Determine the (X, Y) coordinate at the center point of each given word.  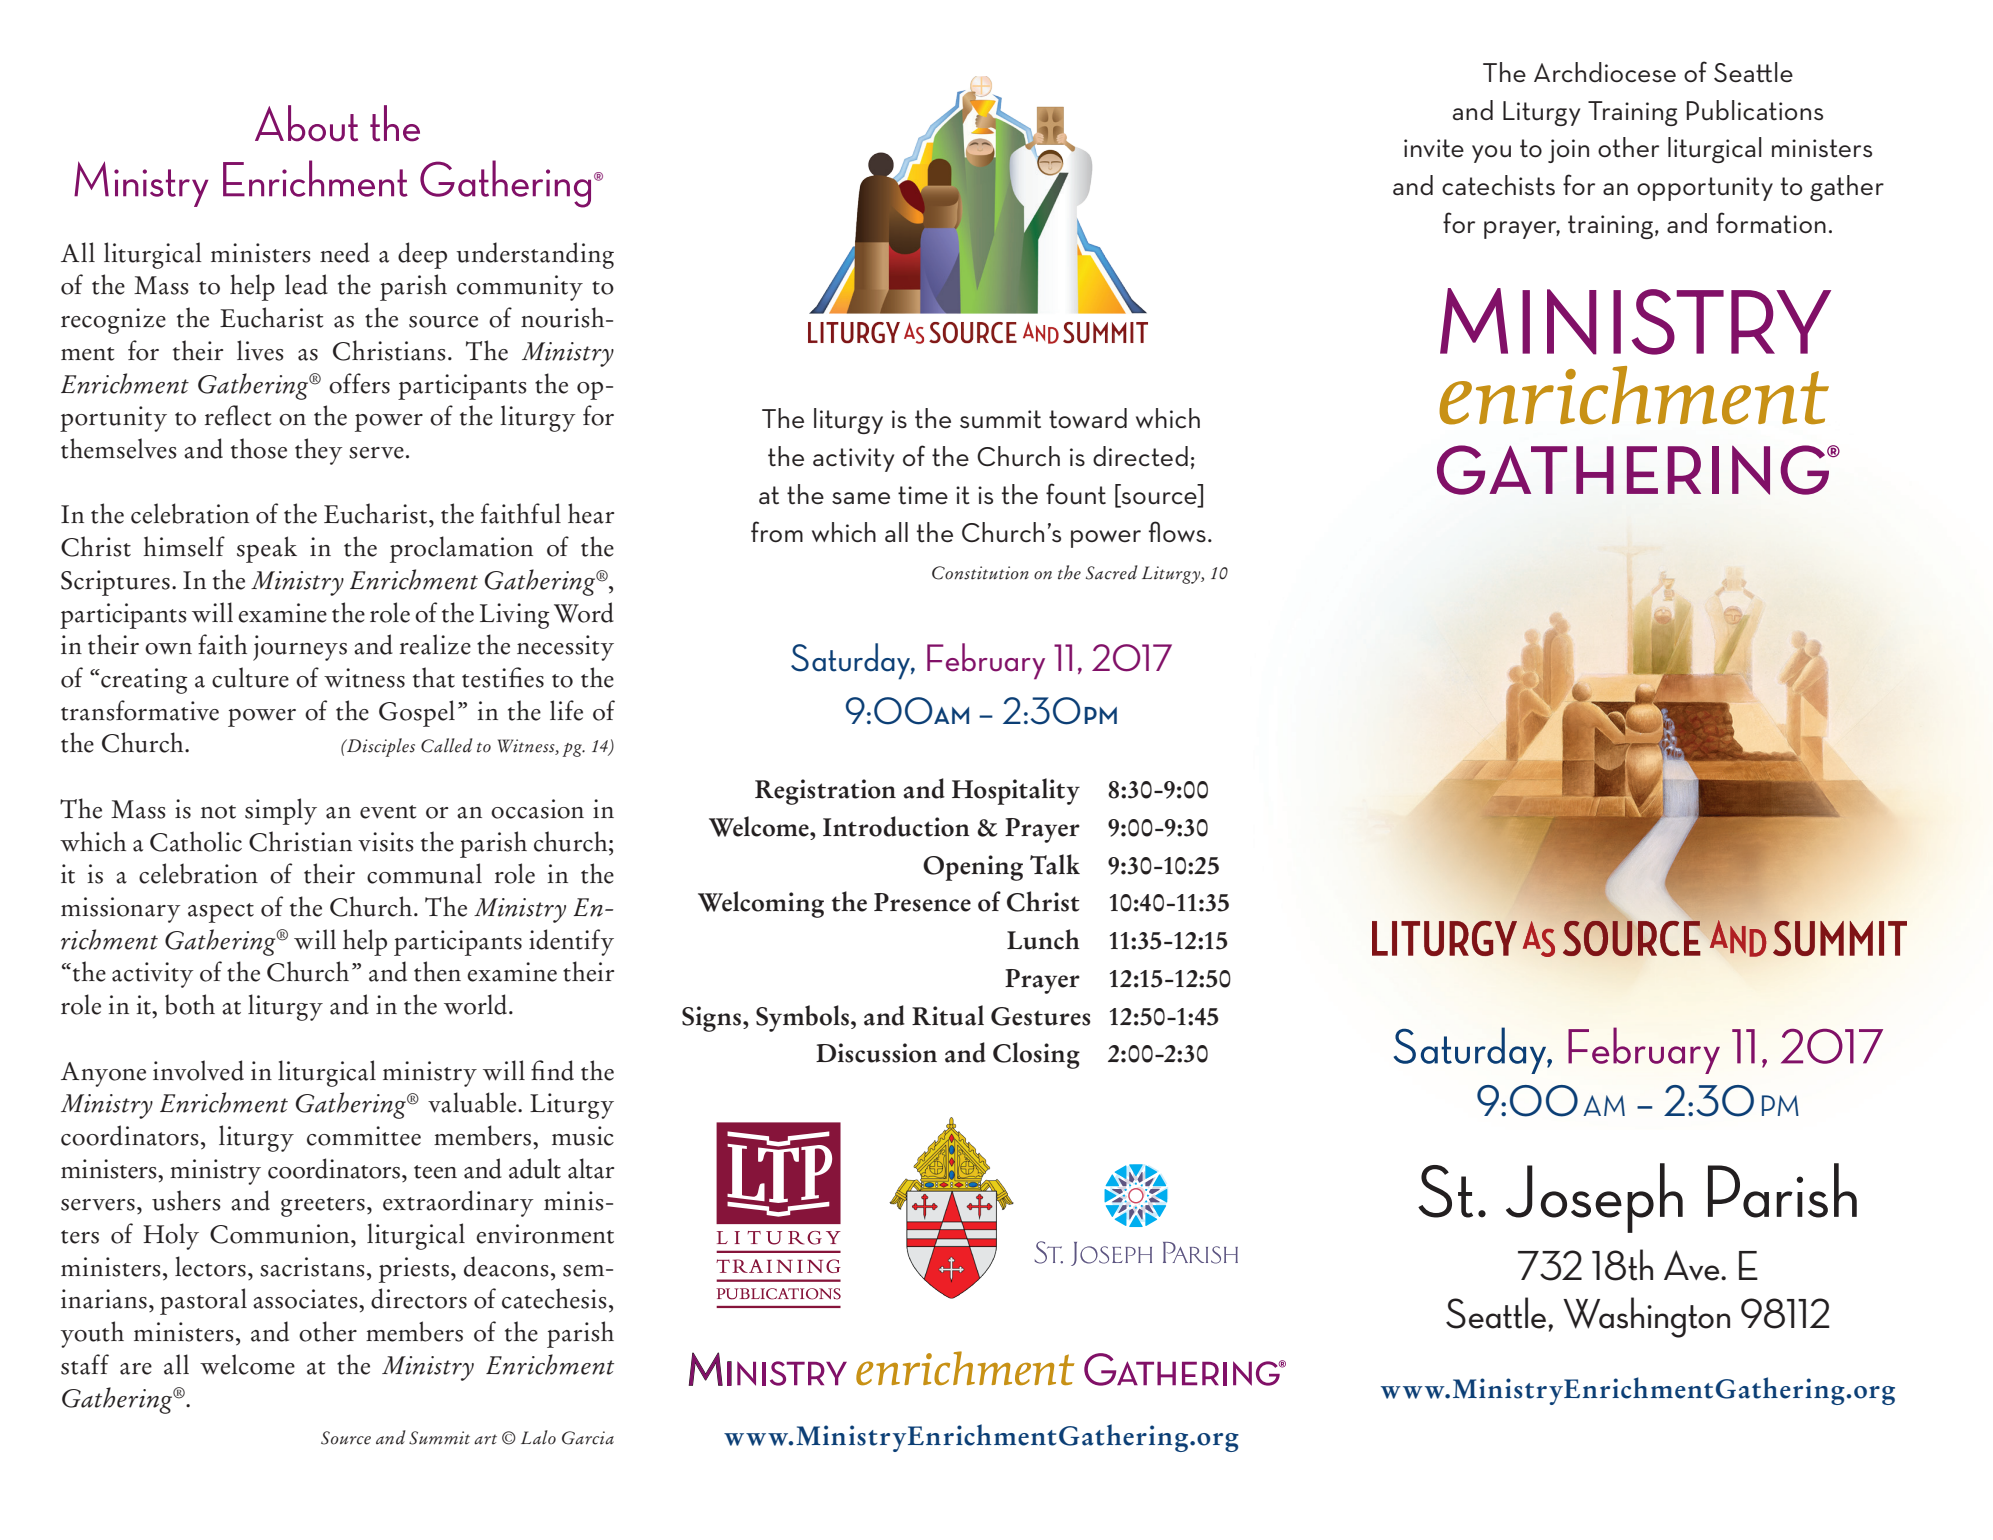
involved (198, 1070)
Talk (1055, 864)
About (306, 123)
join (1568, 151)
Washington (1646, 1317)
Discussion (876, 1053)
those (259, 448)
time (923, 495)
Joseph (1594, 1198)
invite (1434, 148)
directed (1140, 456)
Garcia (588, 1438)
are (136, 1369)
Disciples (380, 747)
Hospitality (1016, 791)
